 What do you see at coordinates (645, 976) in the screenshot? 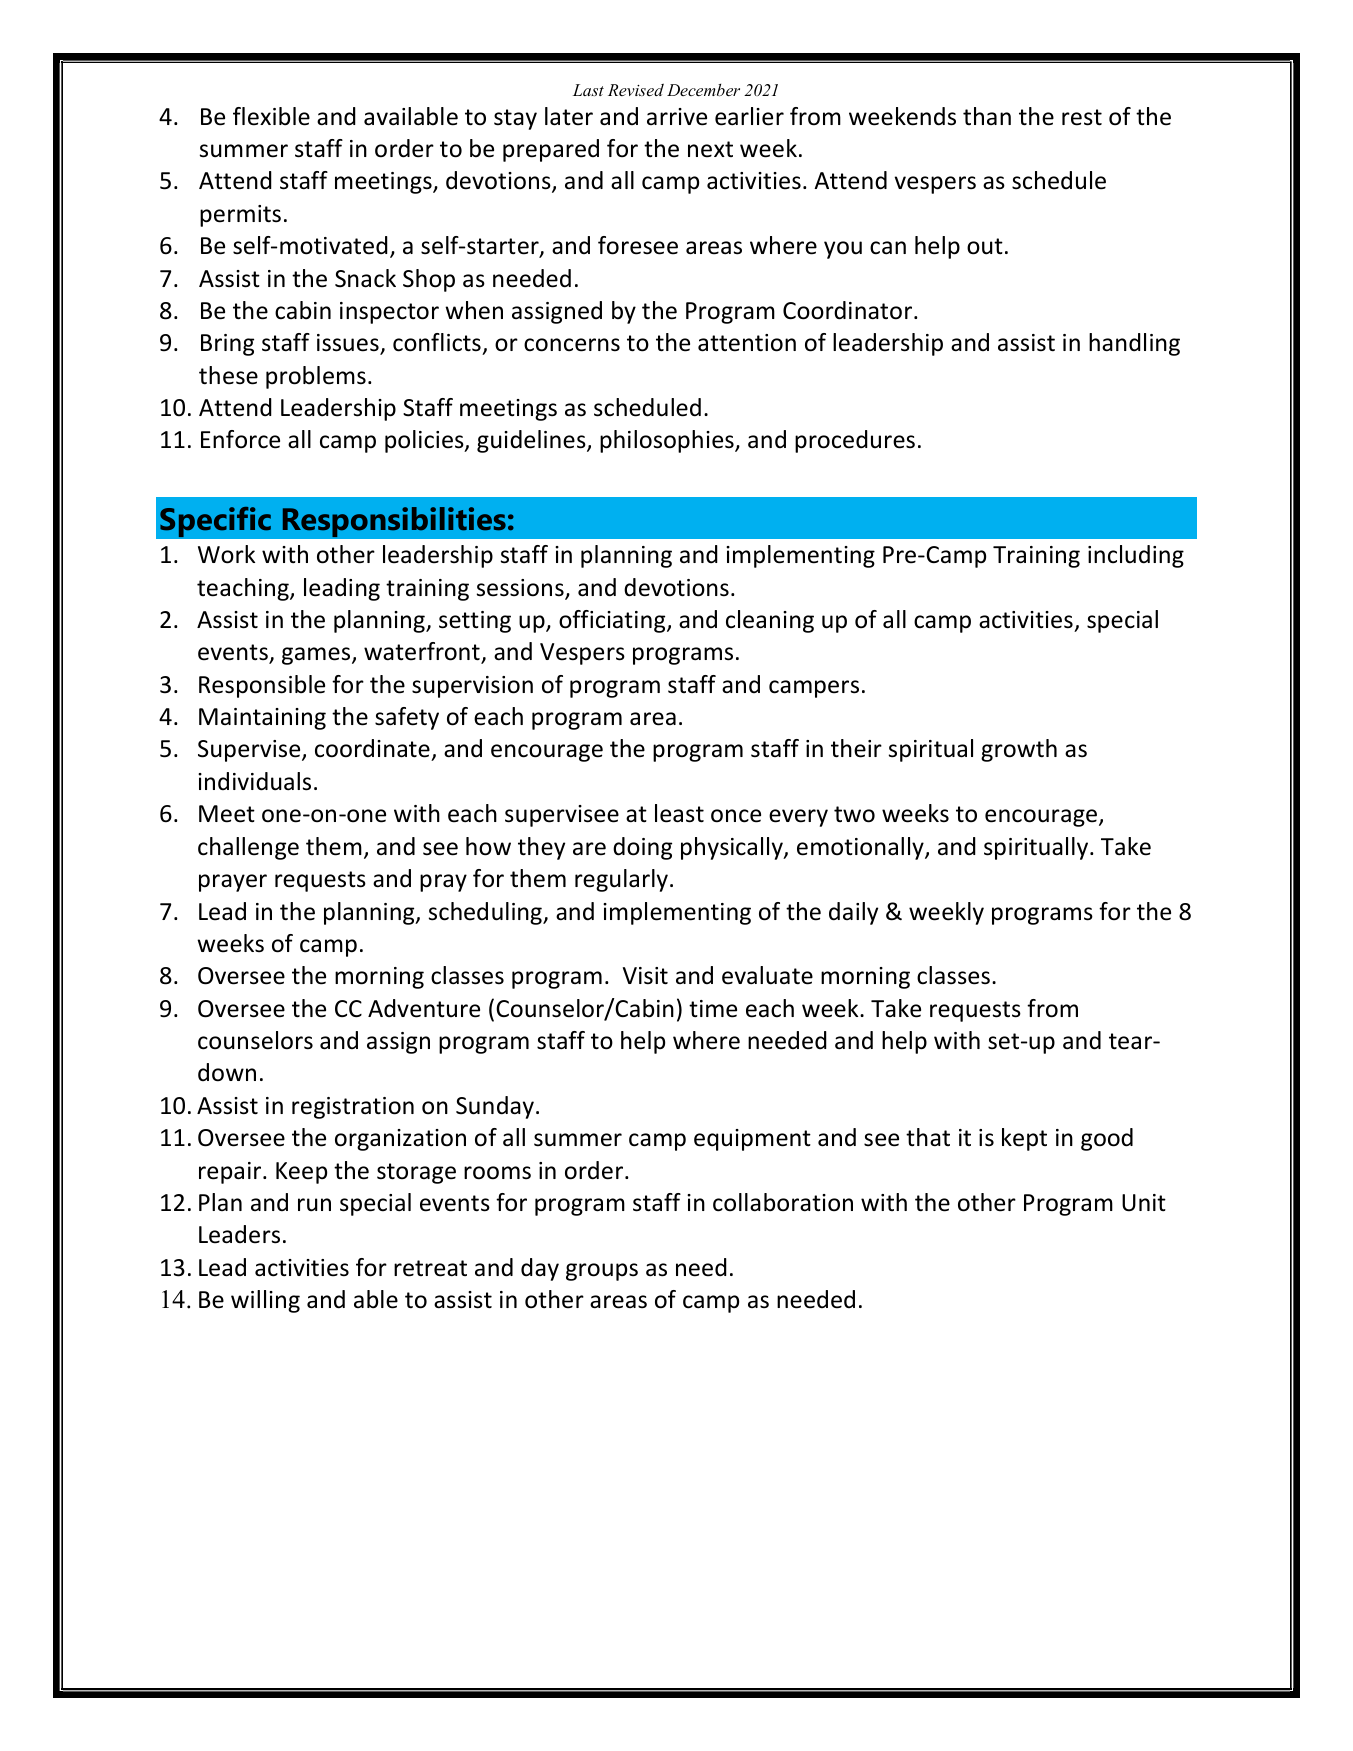
I see `Visit` at bounding box center [645, 976].
